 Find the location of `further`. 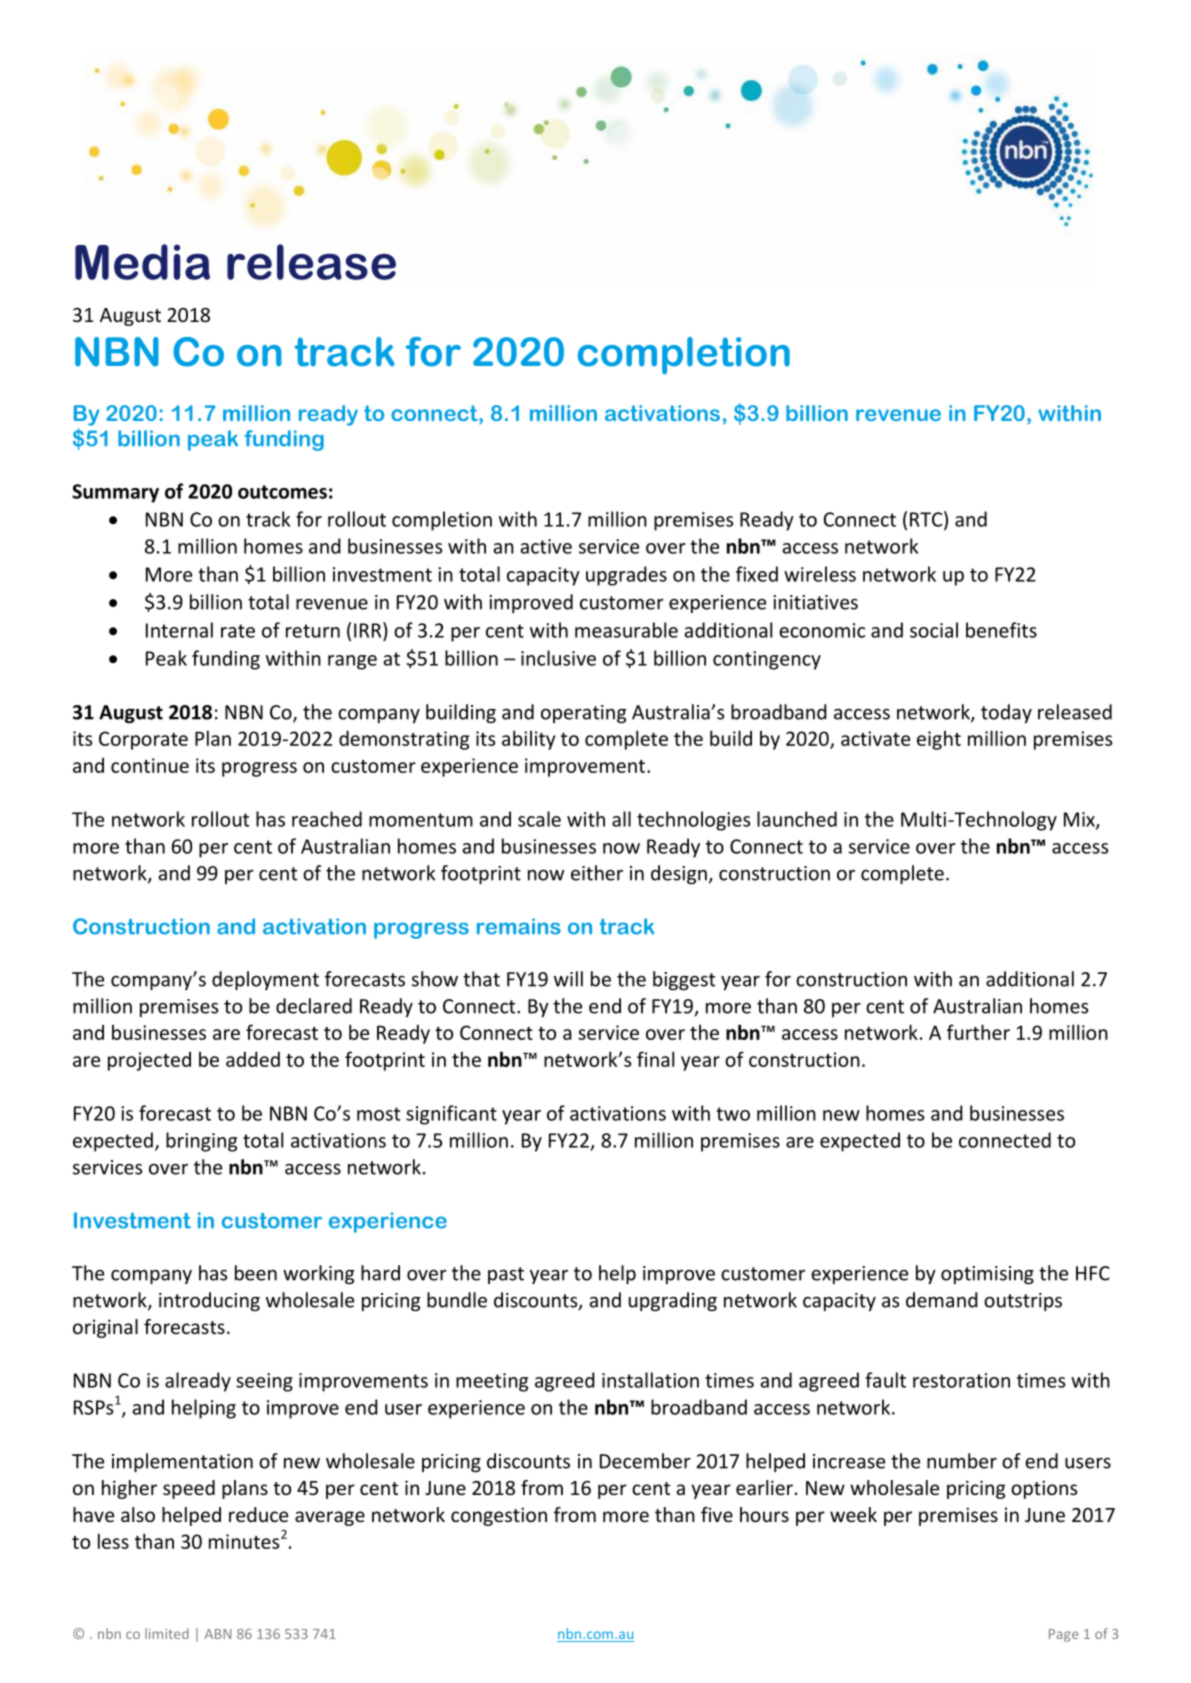

further is located at coordinates (978, 1032).
